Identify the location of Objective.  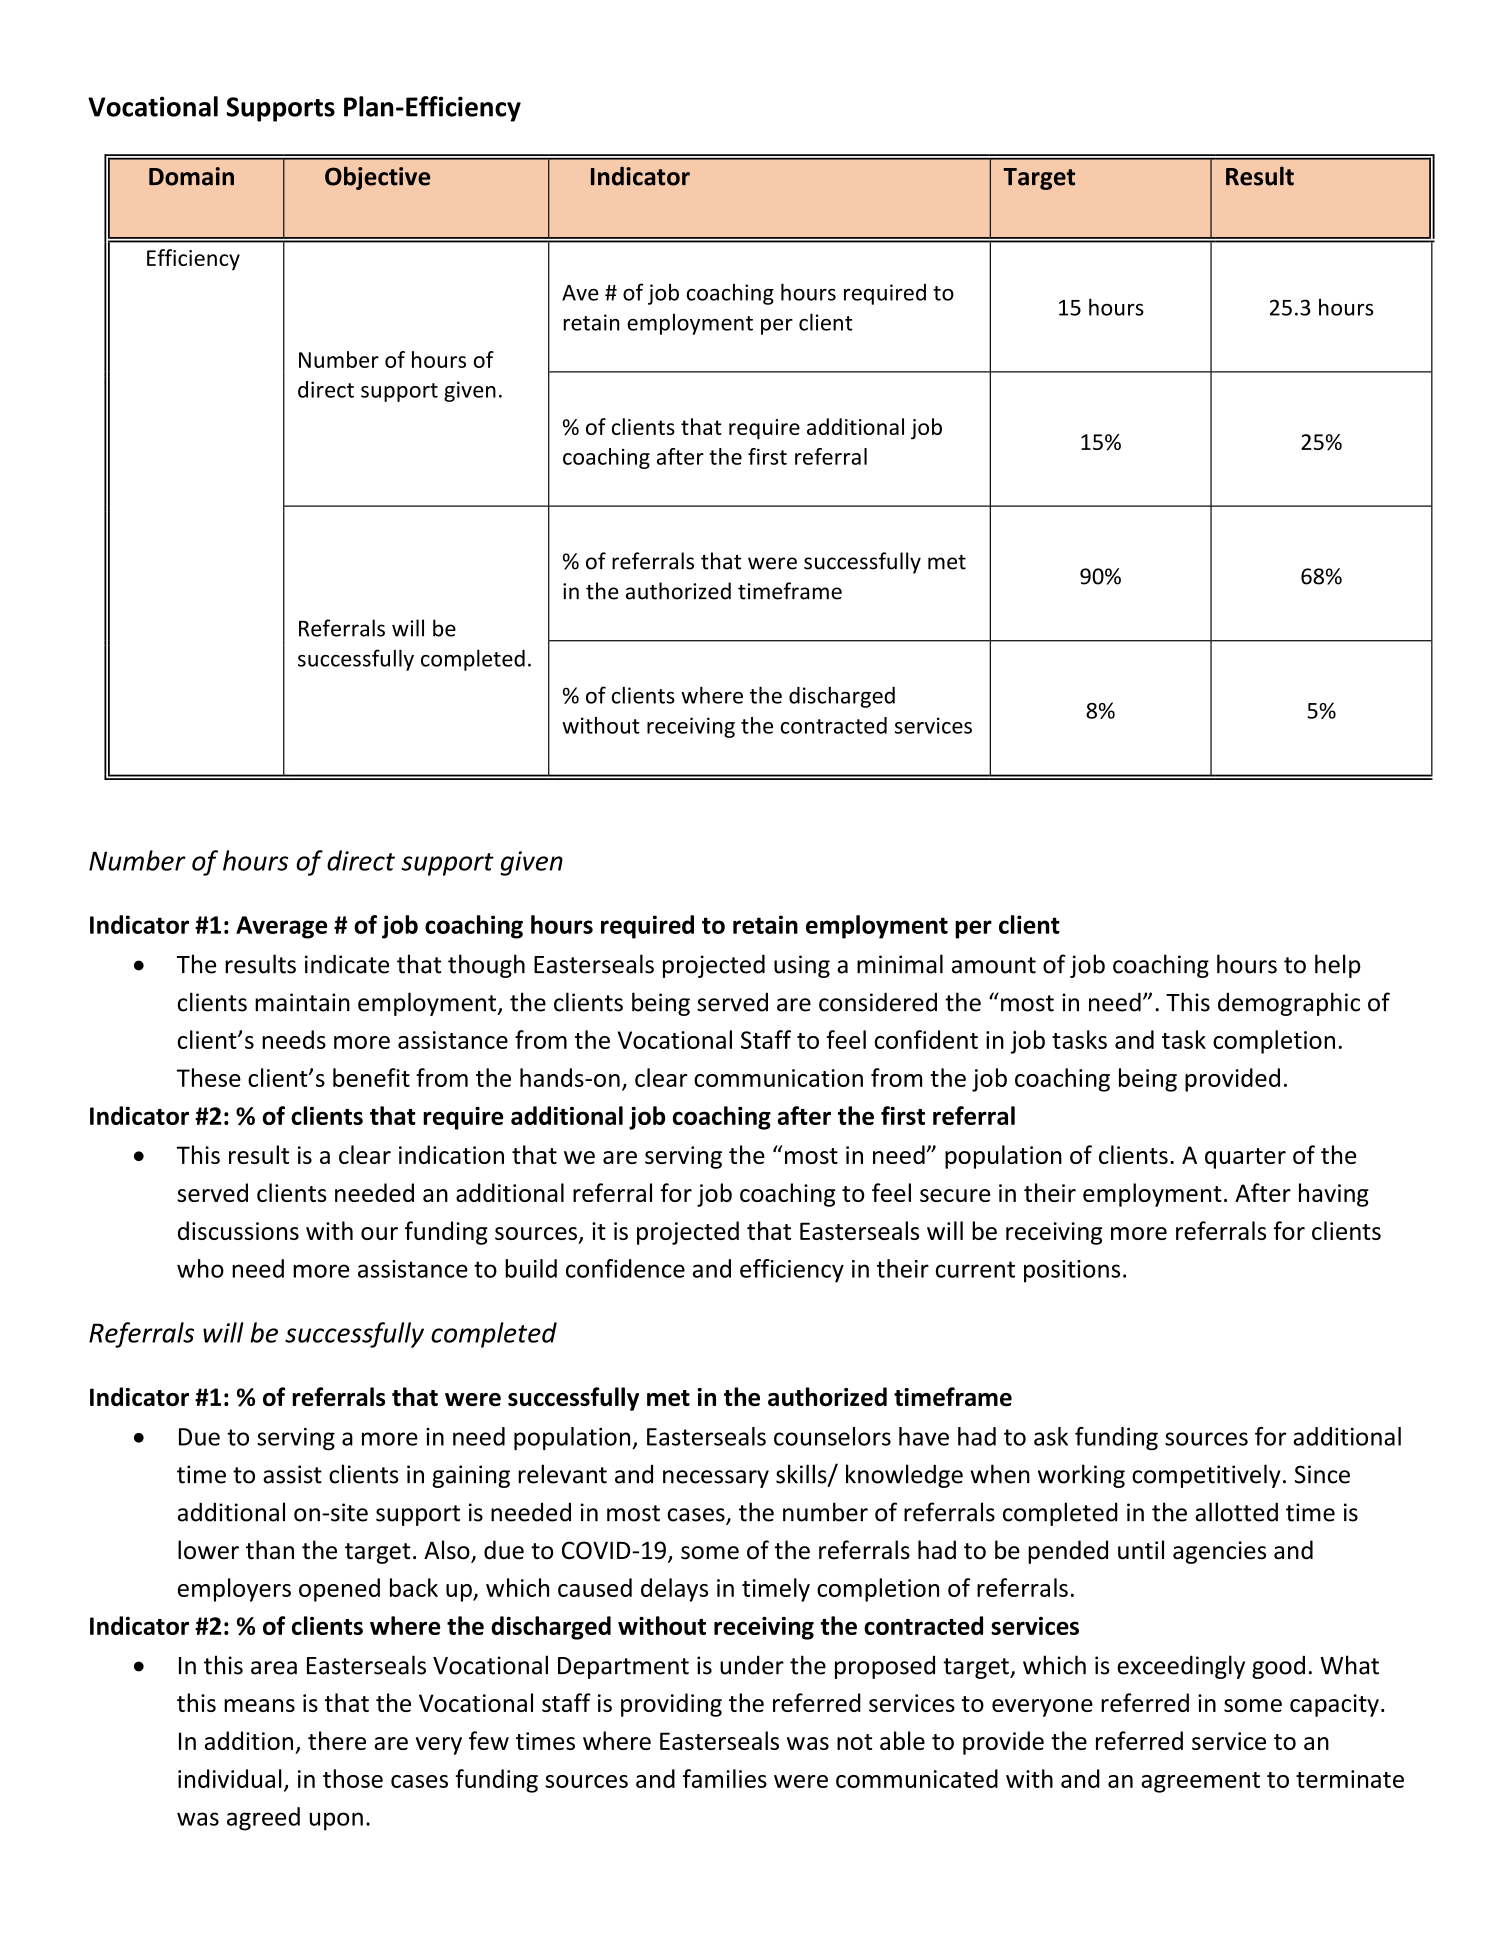
(377, 178).
